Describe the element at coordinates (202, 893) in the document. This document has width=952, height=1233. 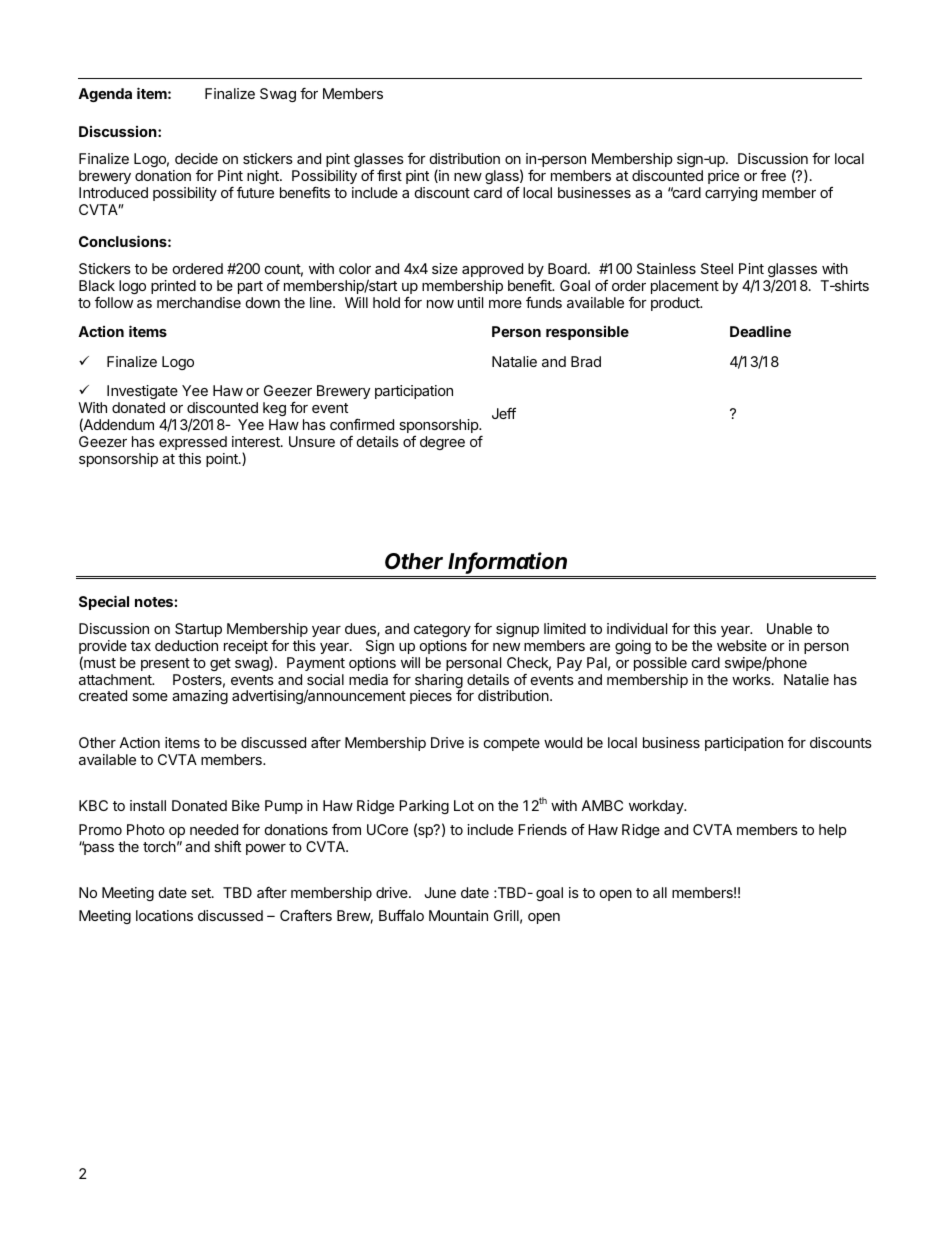
I see `set` at that location.
